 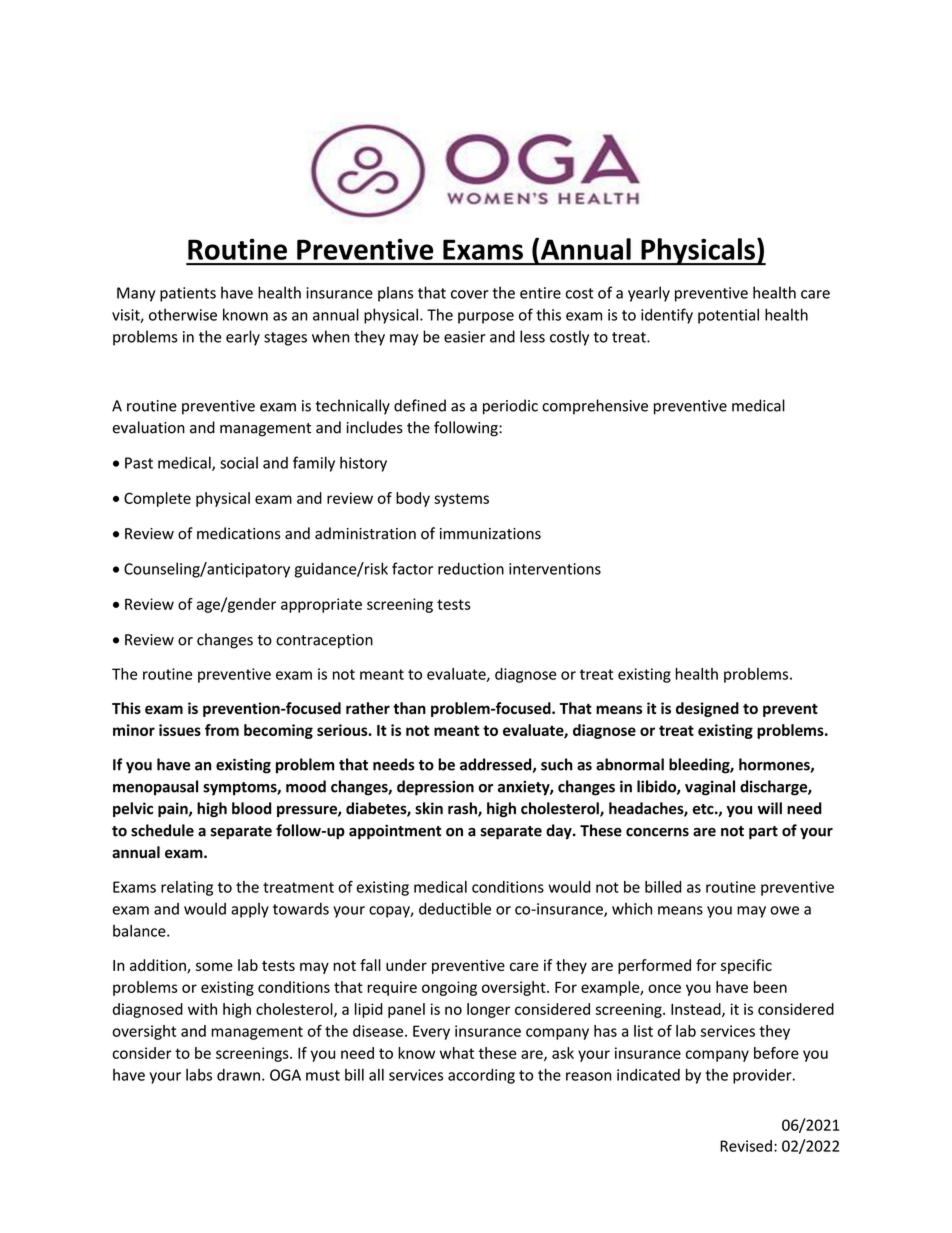 I want to click on labs, so click(x=199, y=1075).
